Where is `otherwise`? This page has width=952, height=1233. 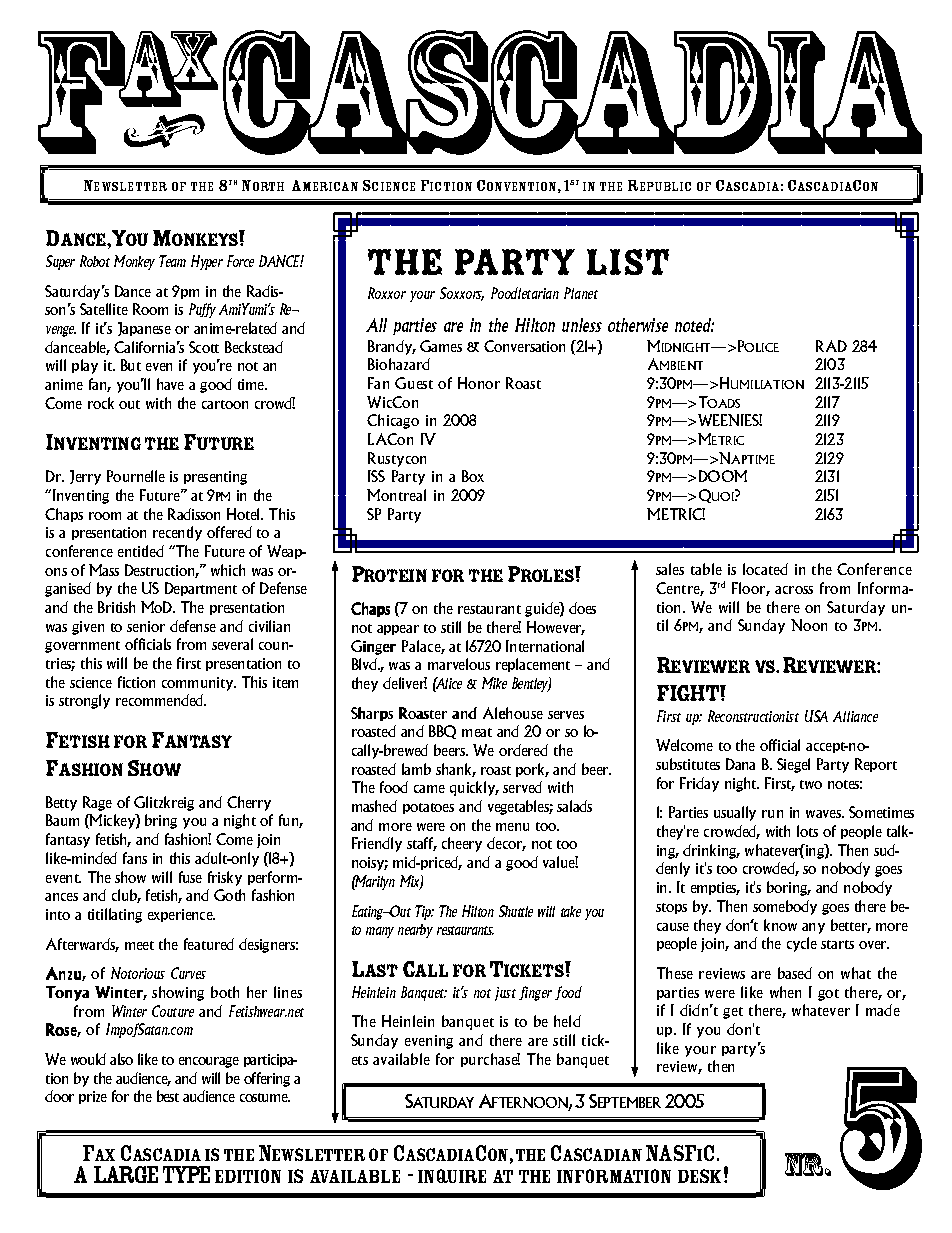 otherwise is located at coordinates (638, 325).
